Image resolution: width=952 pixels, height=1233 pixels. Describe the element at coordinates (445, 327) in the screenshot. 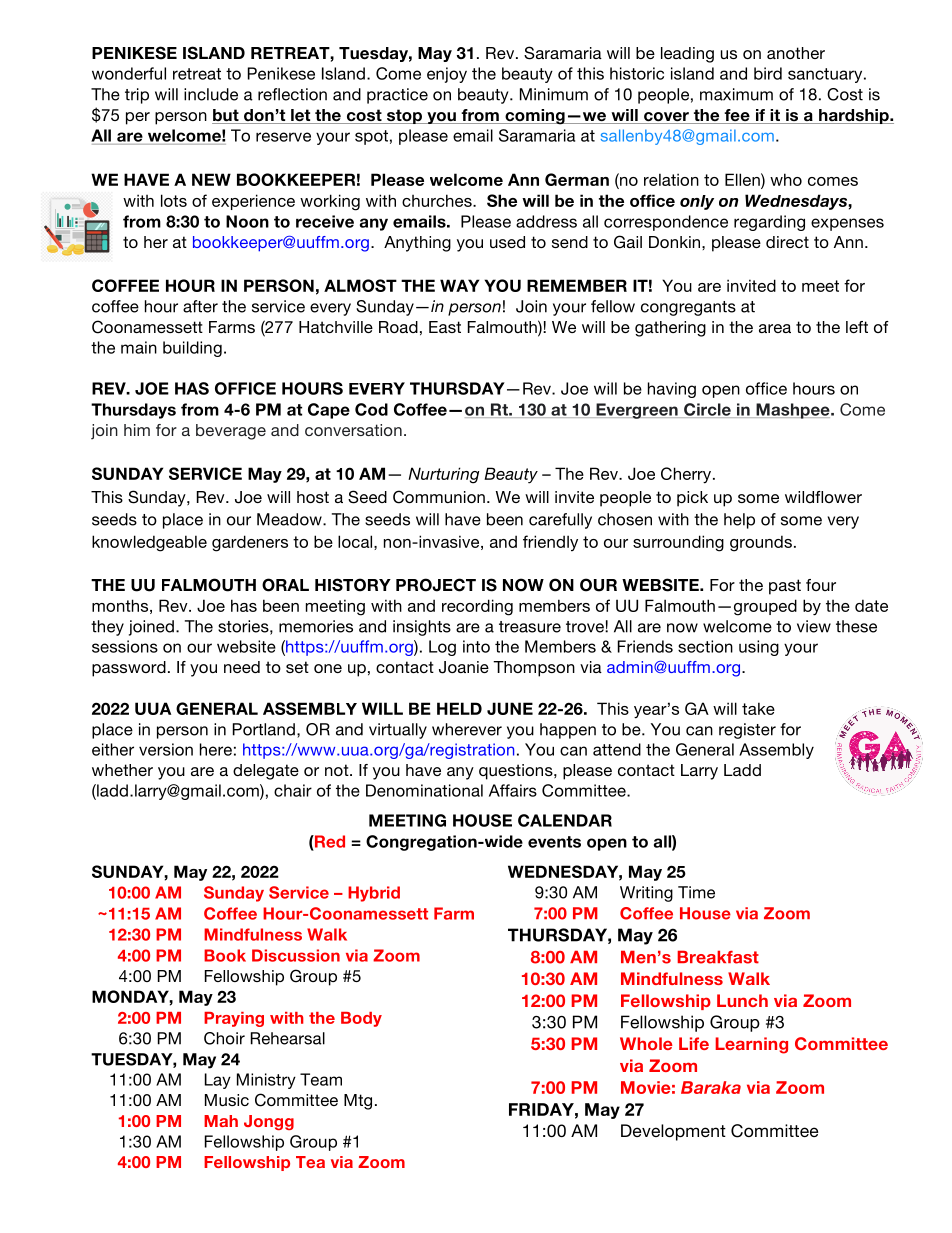

I see `East` at that location.
